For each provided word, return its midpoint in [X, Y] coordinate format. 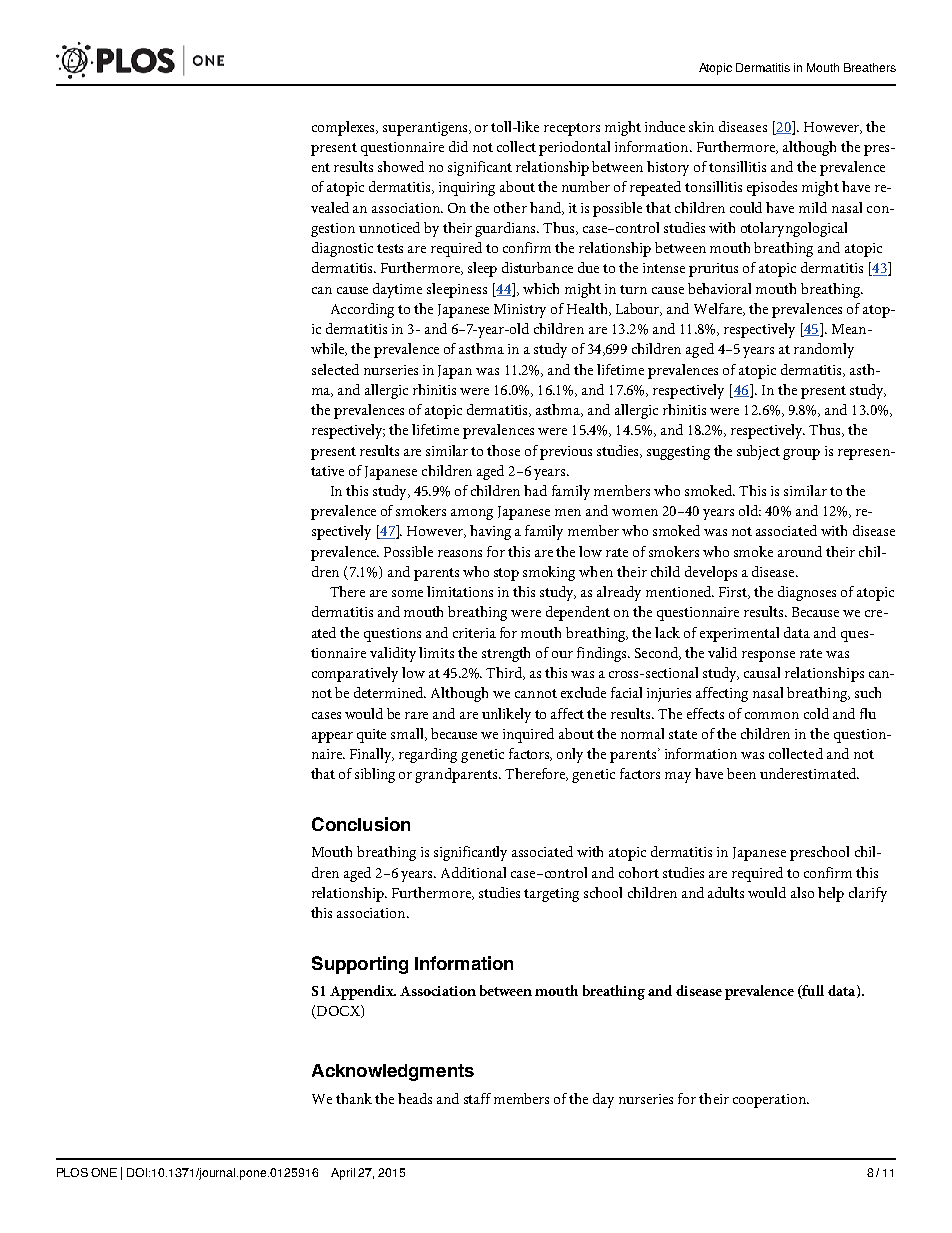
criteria [474, 633]
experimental [739, 634]
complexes [345, 128]
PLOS [72, 1172]
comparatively [355, 674]
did [458, 146]
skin [701, 126]
